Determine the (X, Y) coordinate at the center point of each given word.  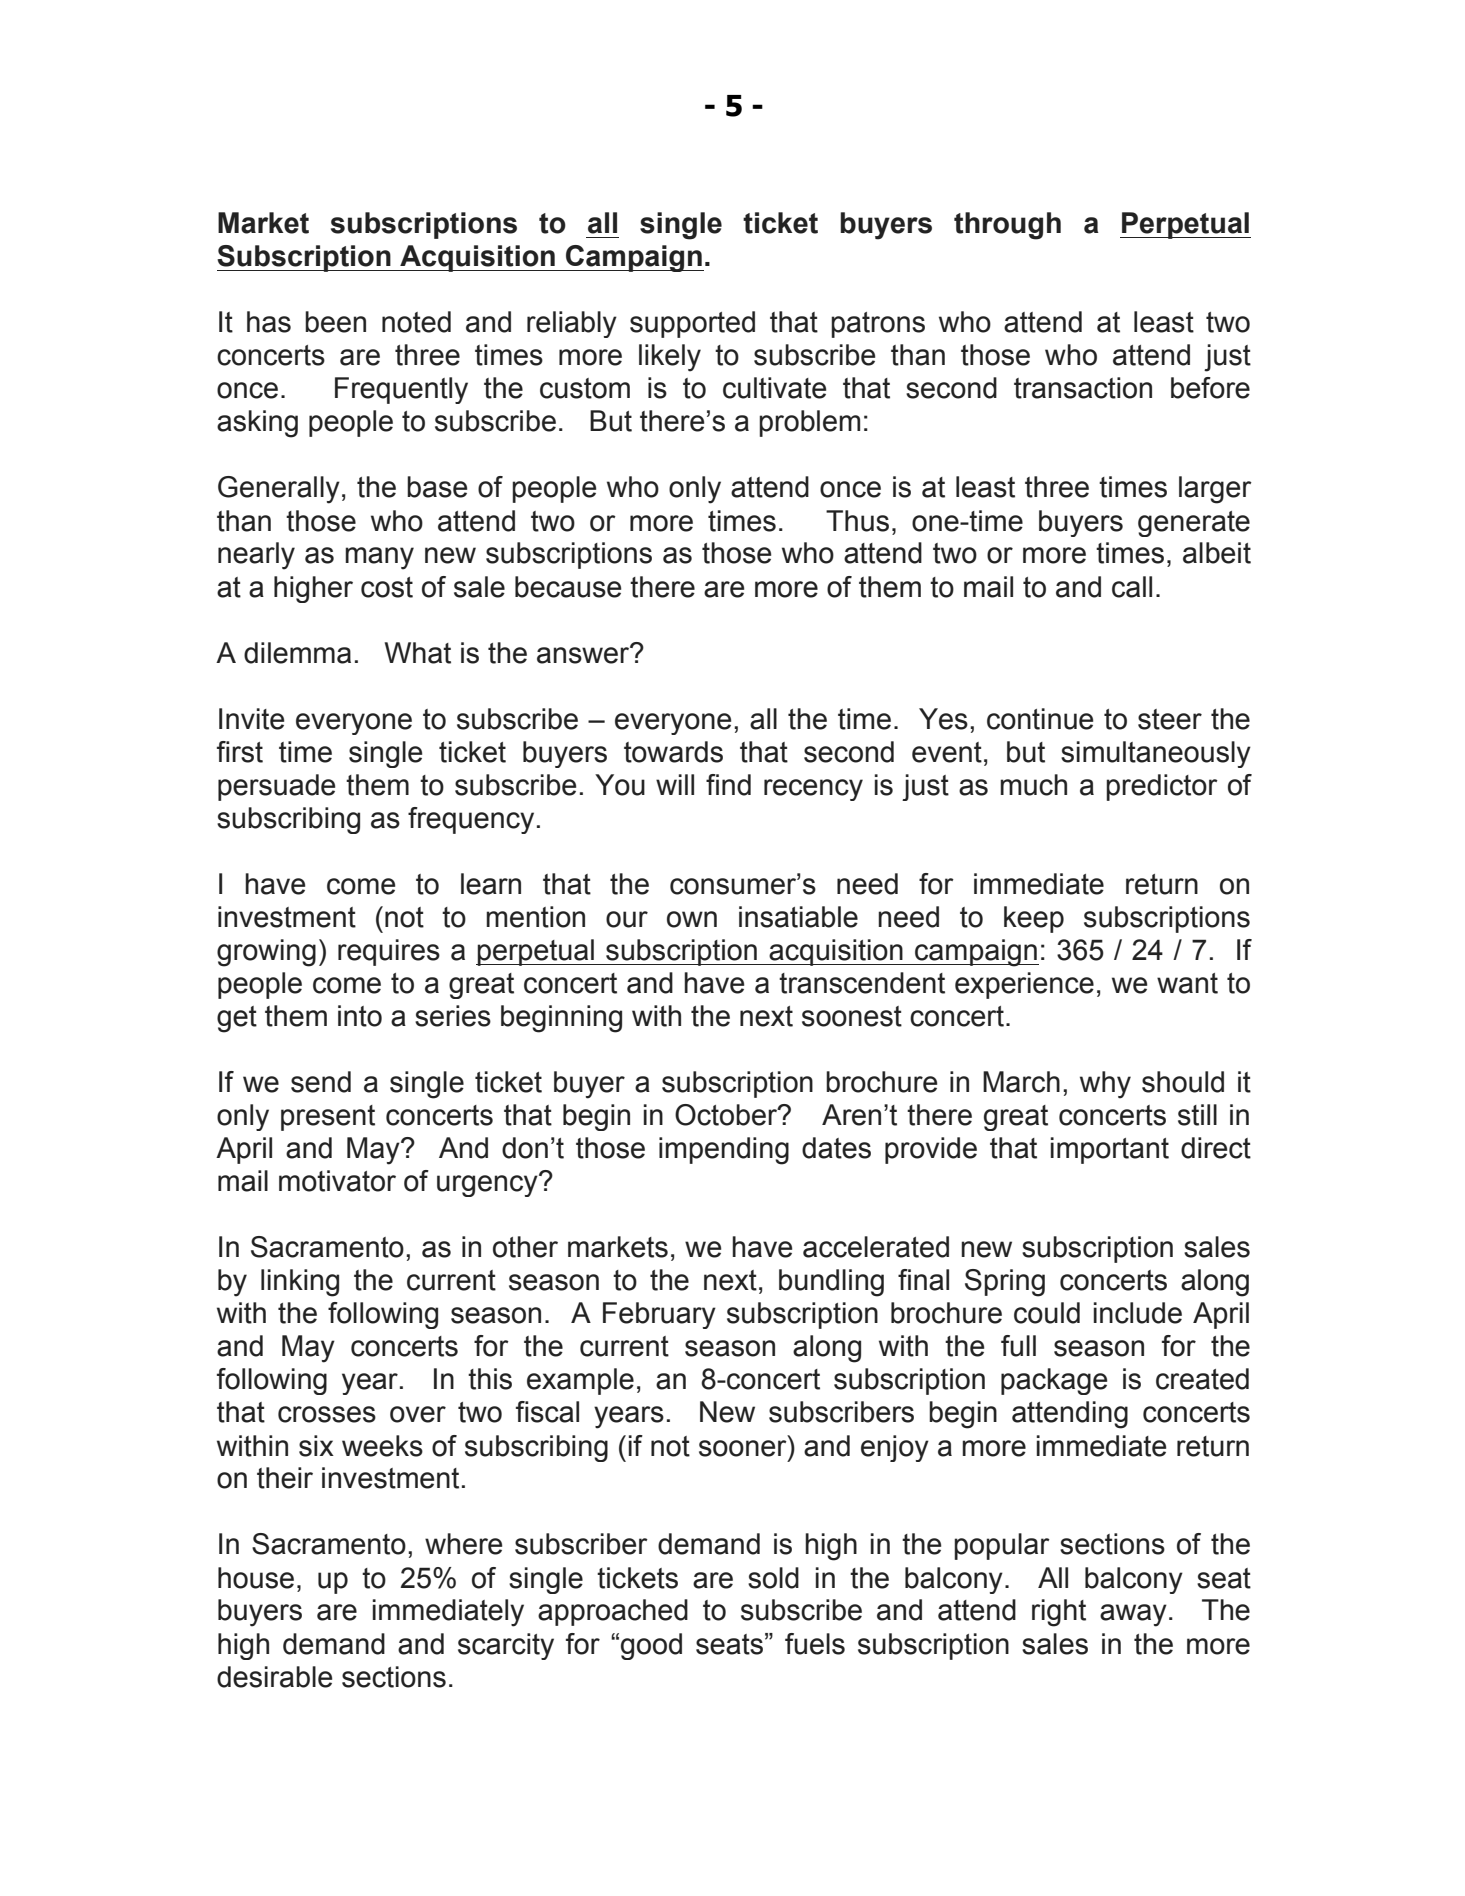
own (692, 919)
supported (692, 324)
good (651, 1646)
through (1007, 226)
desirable (274, 1677)
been (335, 322)
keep (1034, 919)
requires (389, 952)
